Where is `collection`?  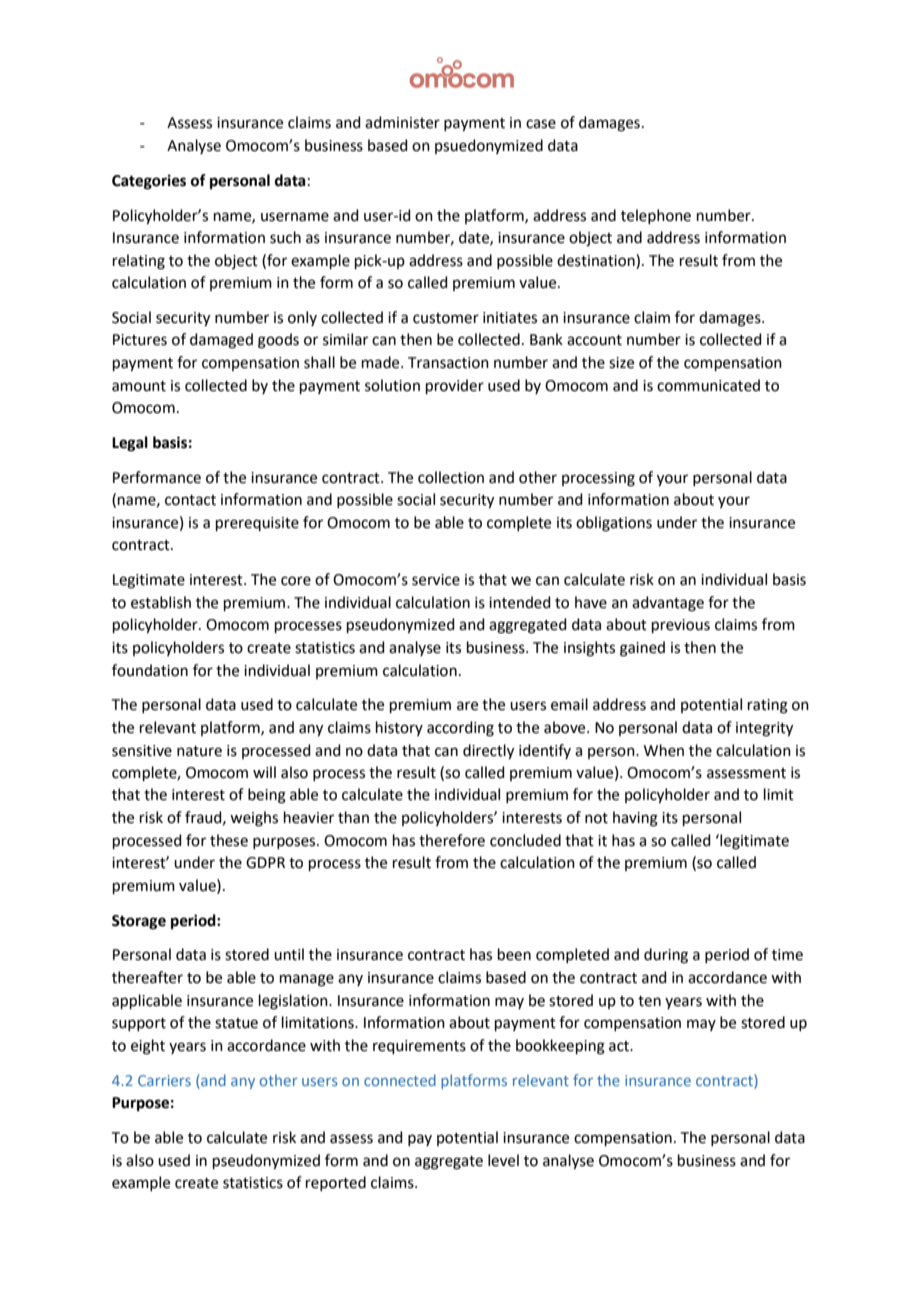
collection is located at coordinates (451, 477).
